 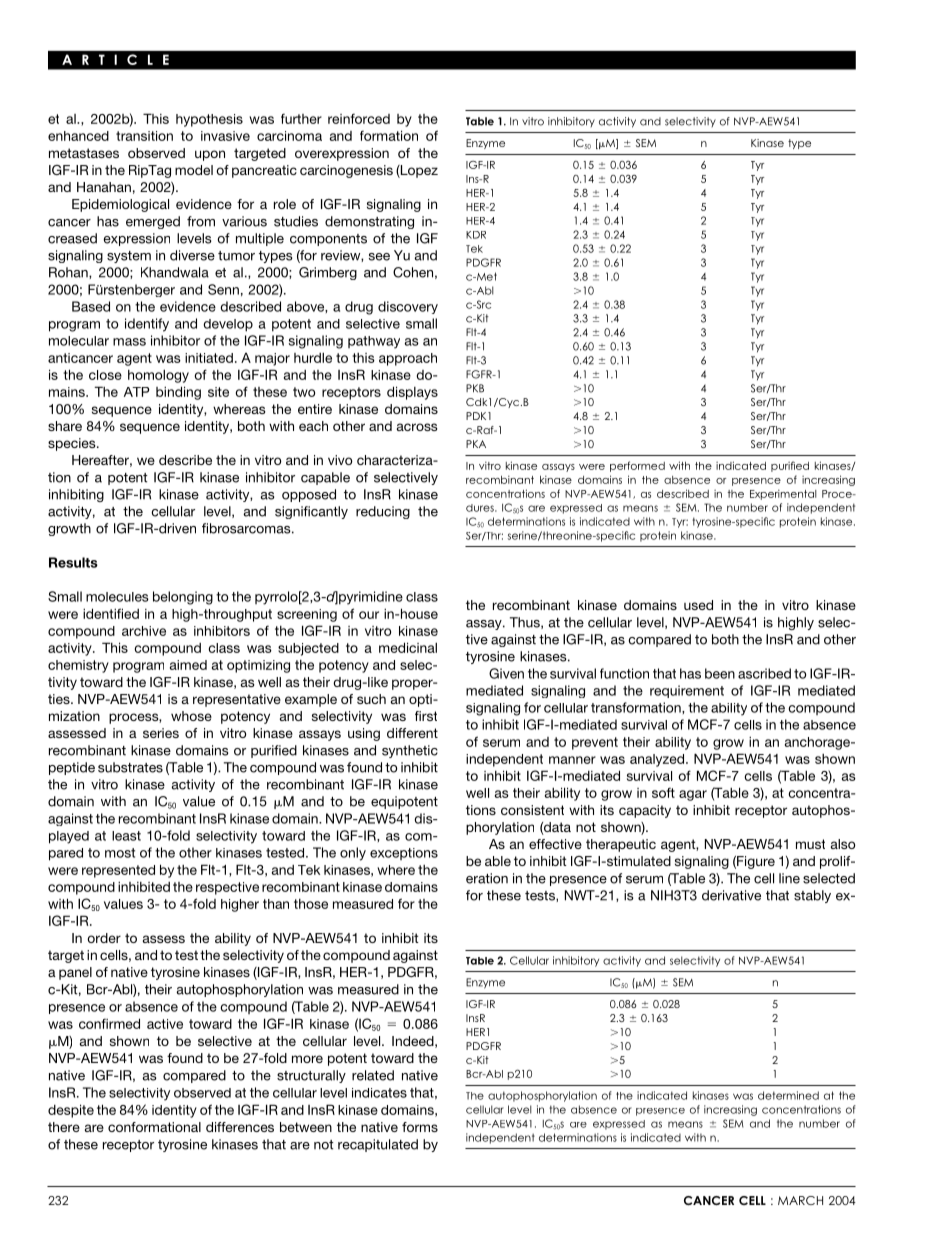 What do you see at coordinates (698, 605) in the image?
I see `used` at bounding box center [698, 605].
